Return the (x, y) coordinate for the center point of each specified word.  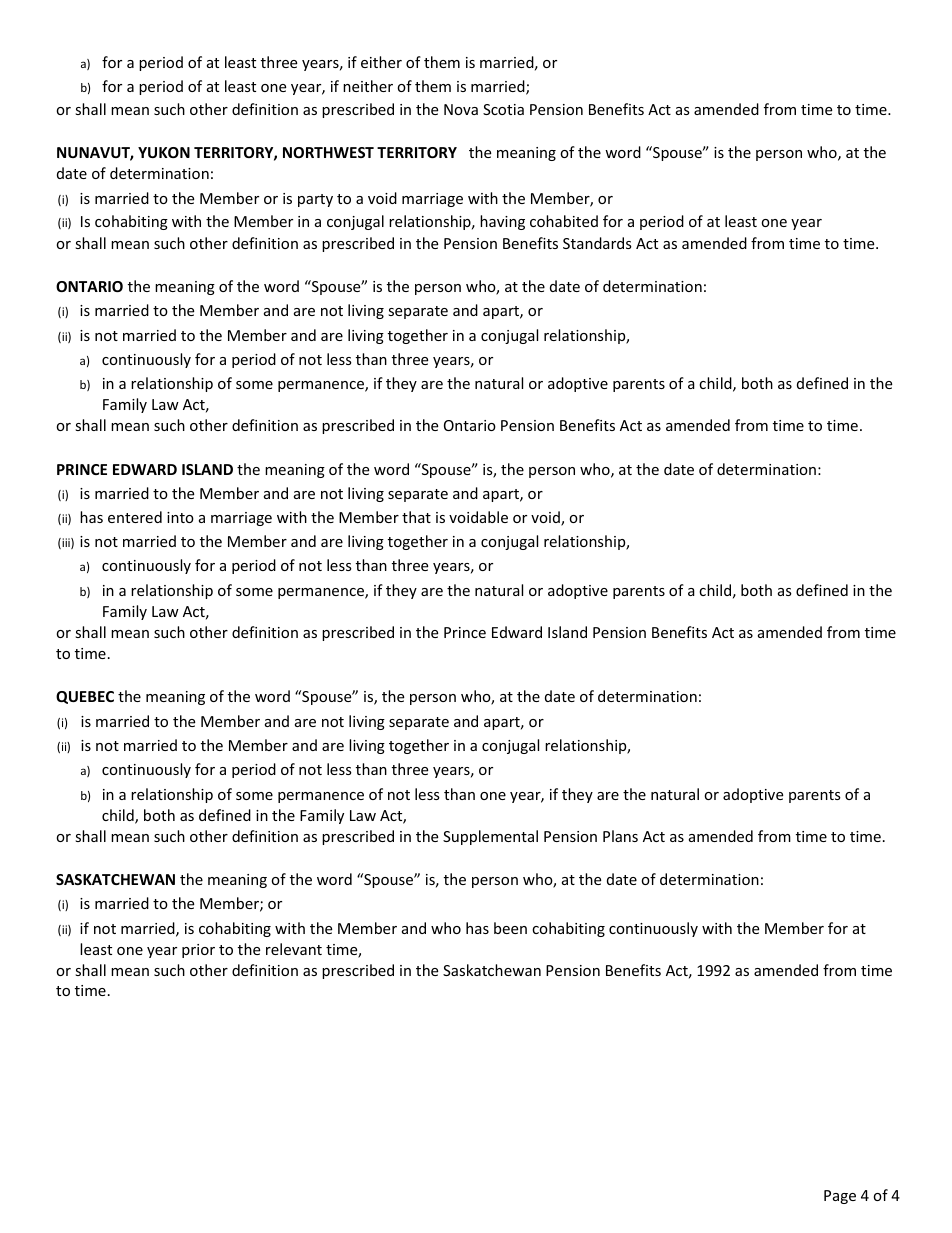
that (416, 517)
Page (840, 1197)
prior (198, 951)
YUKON (164, 152)
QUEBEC (85, 697)
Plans (620, 836)
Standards (597, 243)
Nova (461, 109)
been (510, 928)
